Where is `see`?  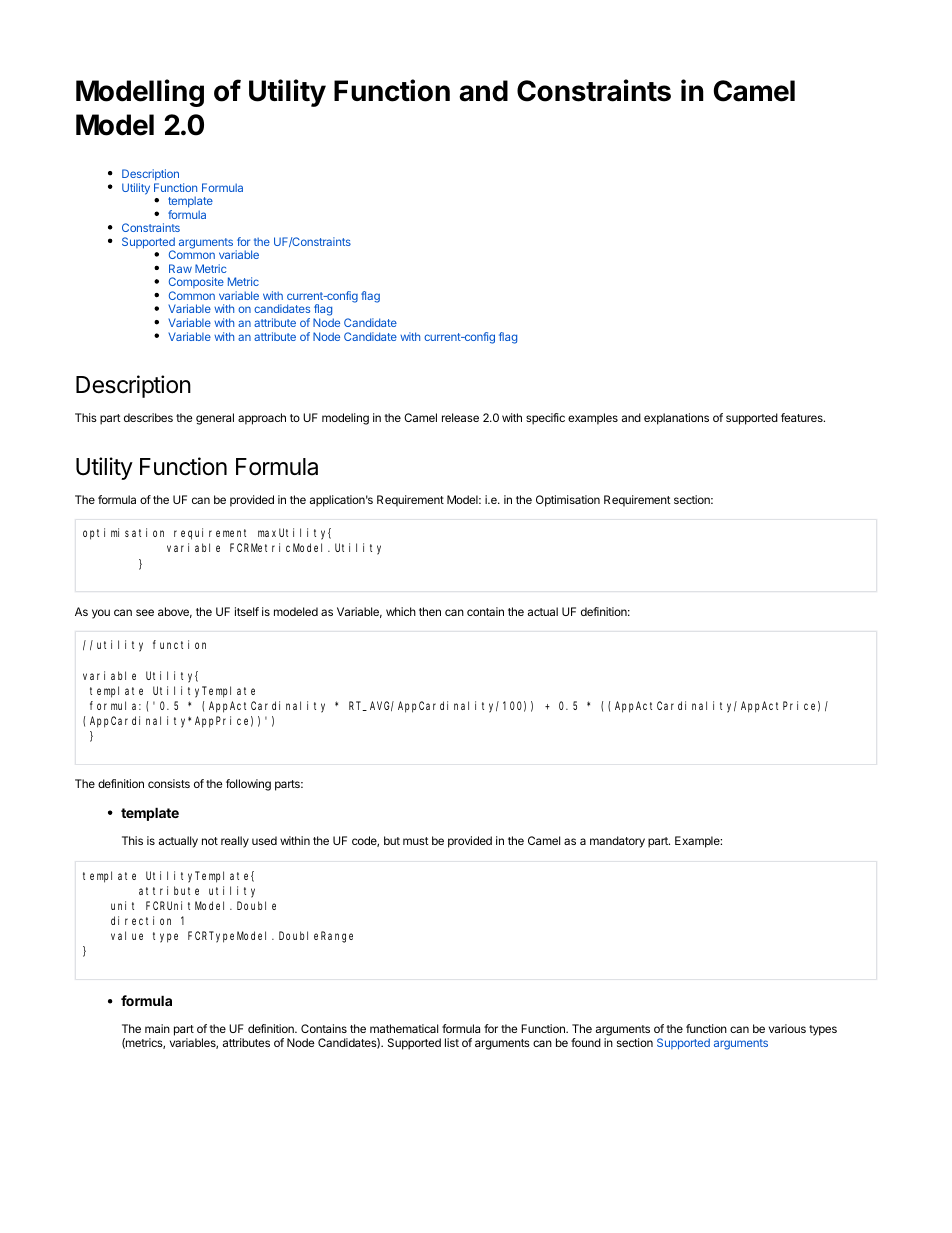
see is located at coordinates (145, 612).
